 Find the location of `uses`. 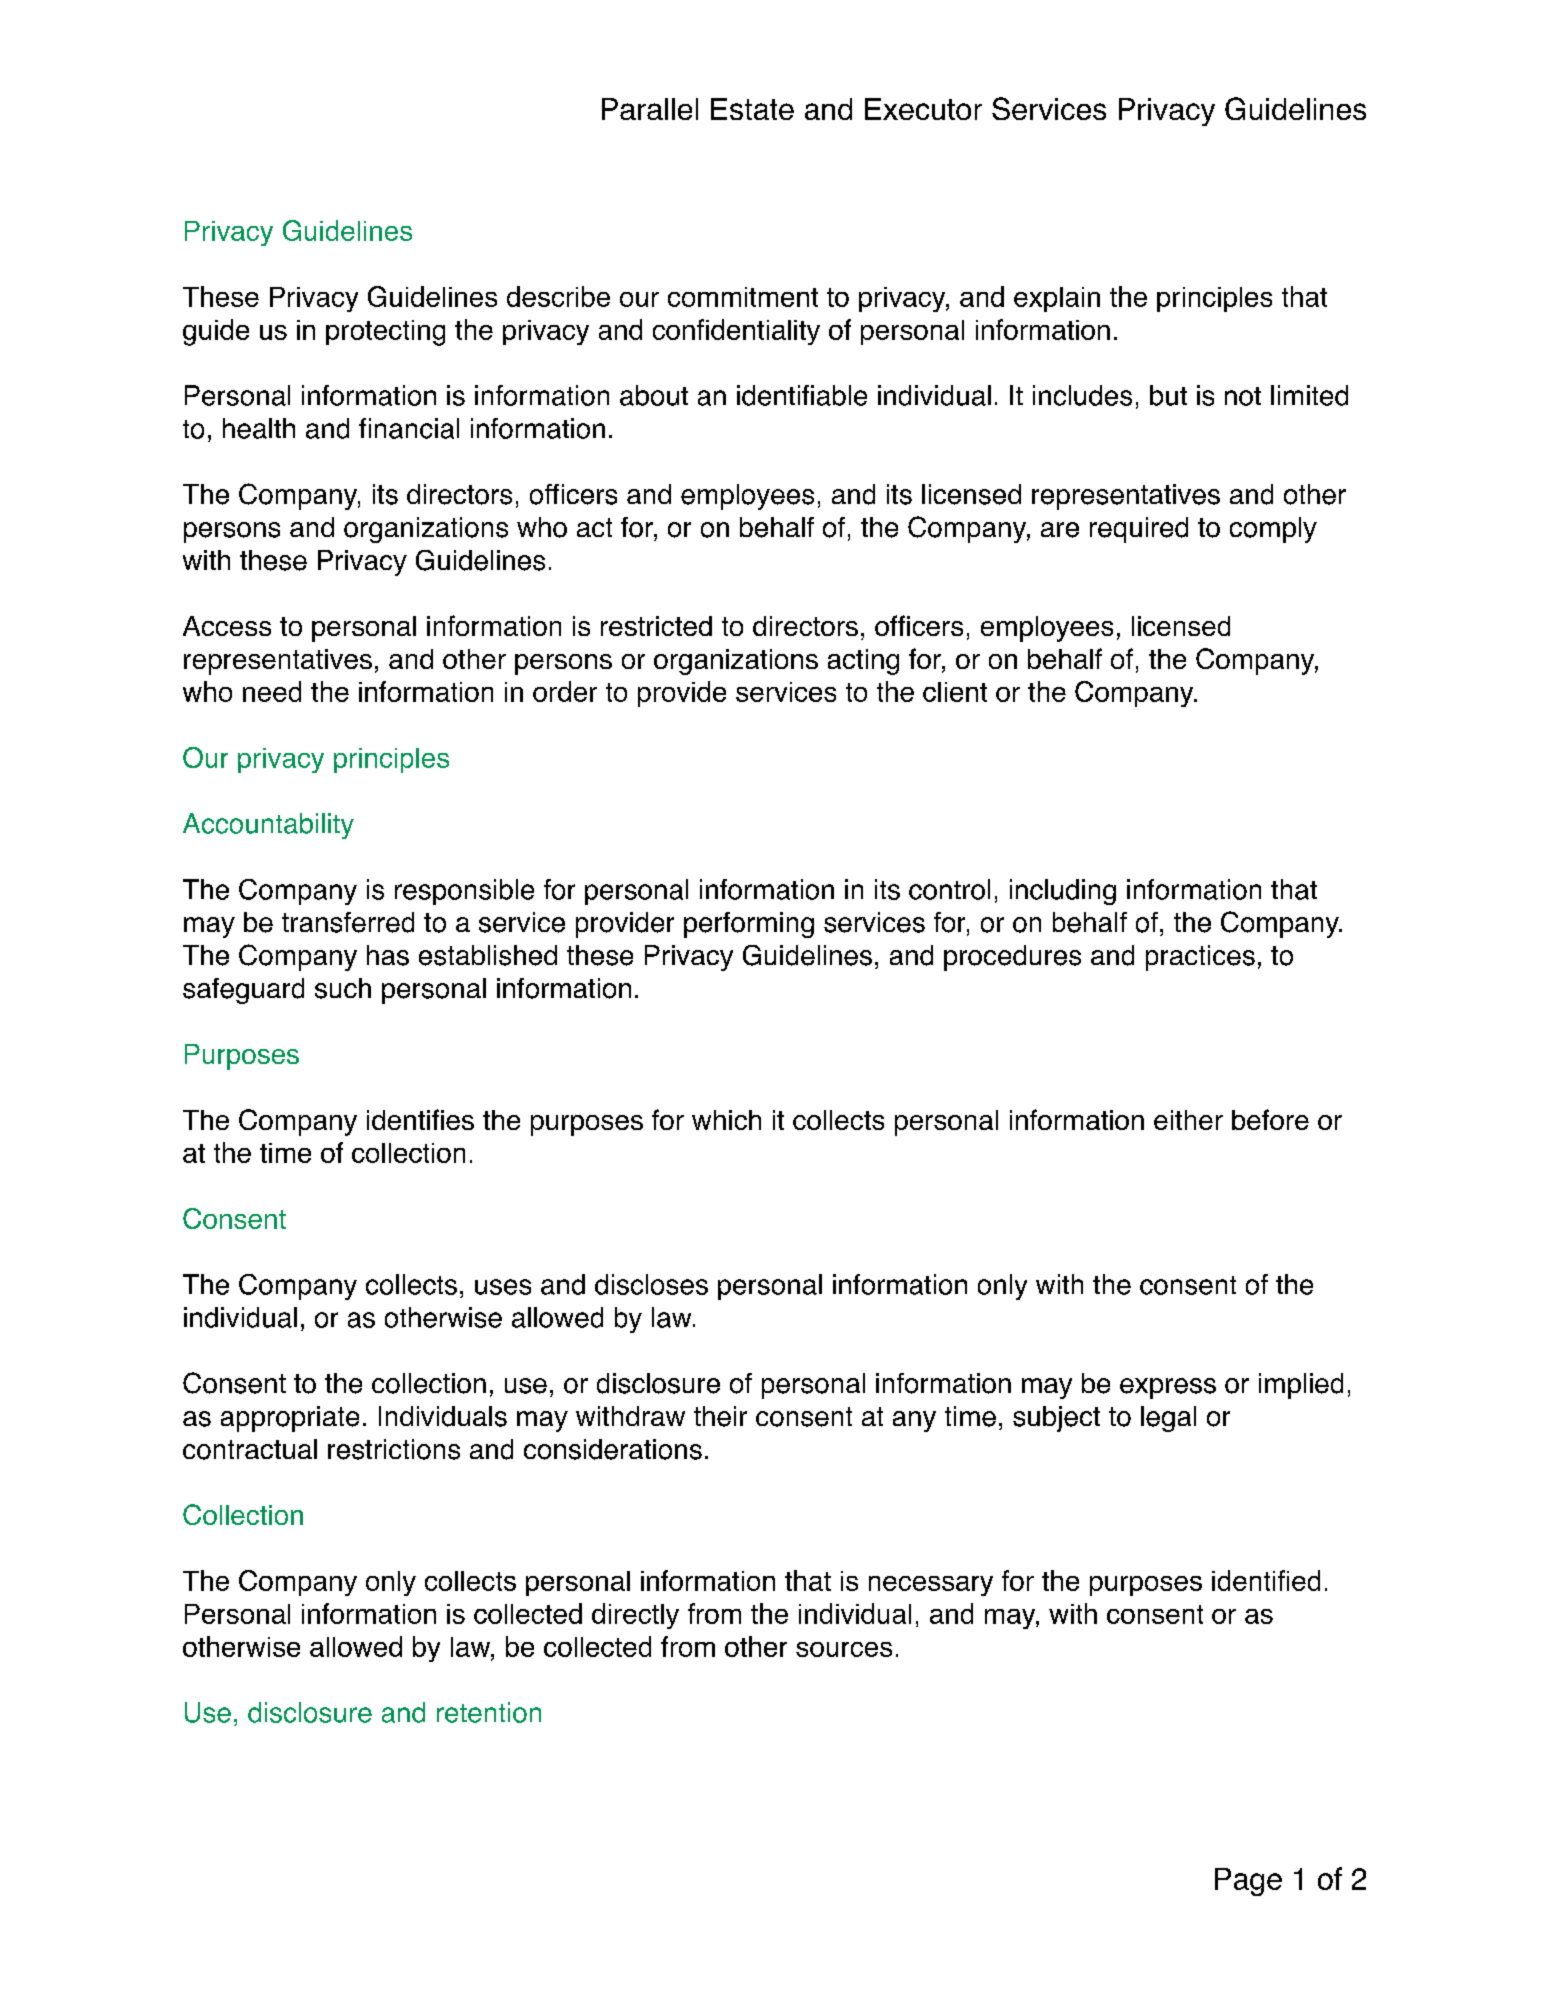

uses is located at coordinates (503, 1287).
